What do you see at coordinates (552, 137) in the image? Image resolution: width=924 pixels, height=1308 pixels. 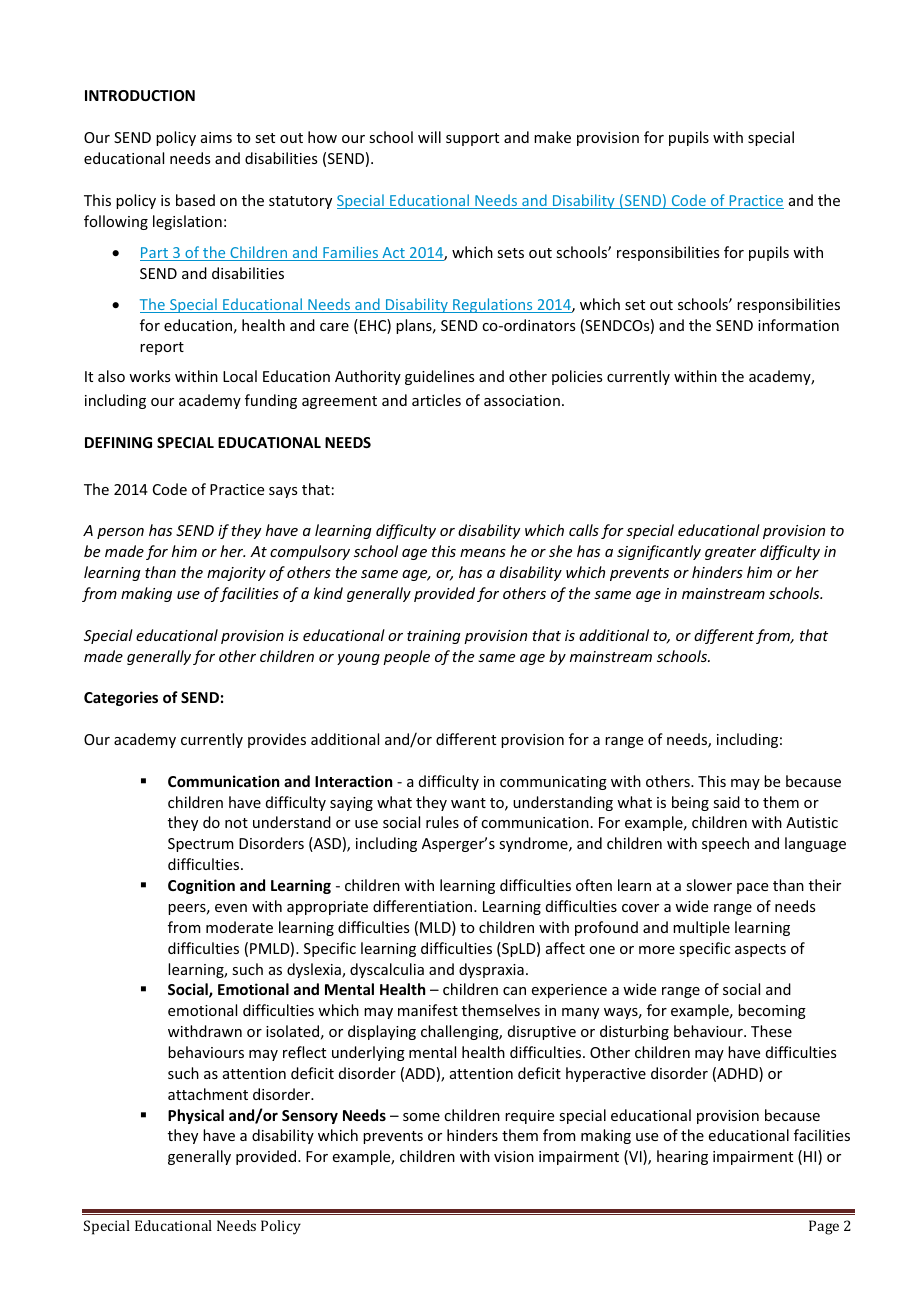 I see `make` at bounding box center [552, 137].
